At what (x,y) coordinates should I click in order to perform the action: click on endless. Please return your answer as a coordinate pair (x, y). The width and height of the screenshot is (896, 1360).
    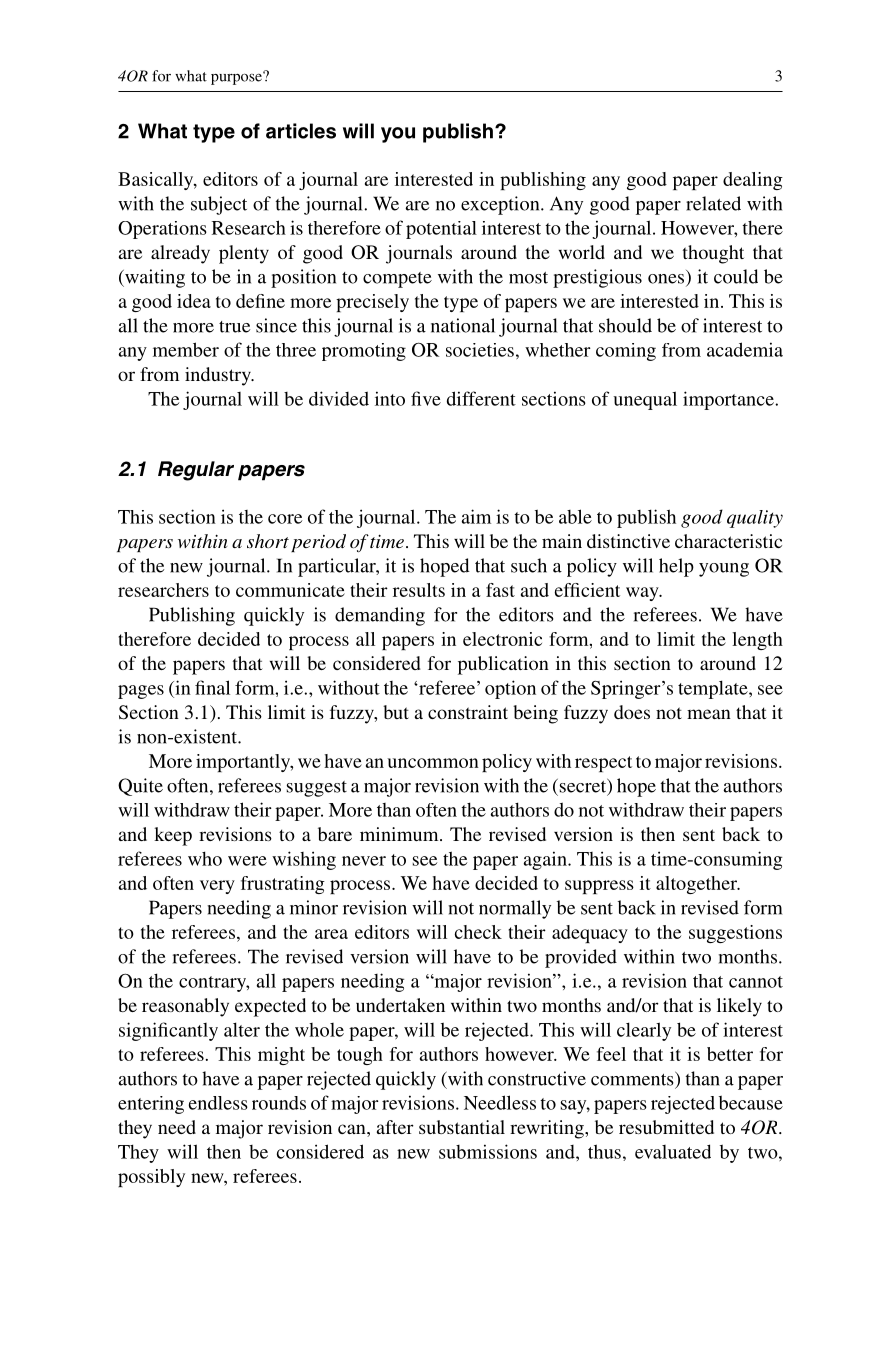
    Looking at the image, I should click on (218, 1103).
